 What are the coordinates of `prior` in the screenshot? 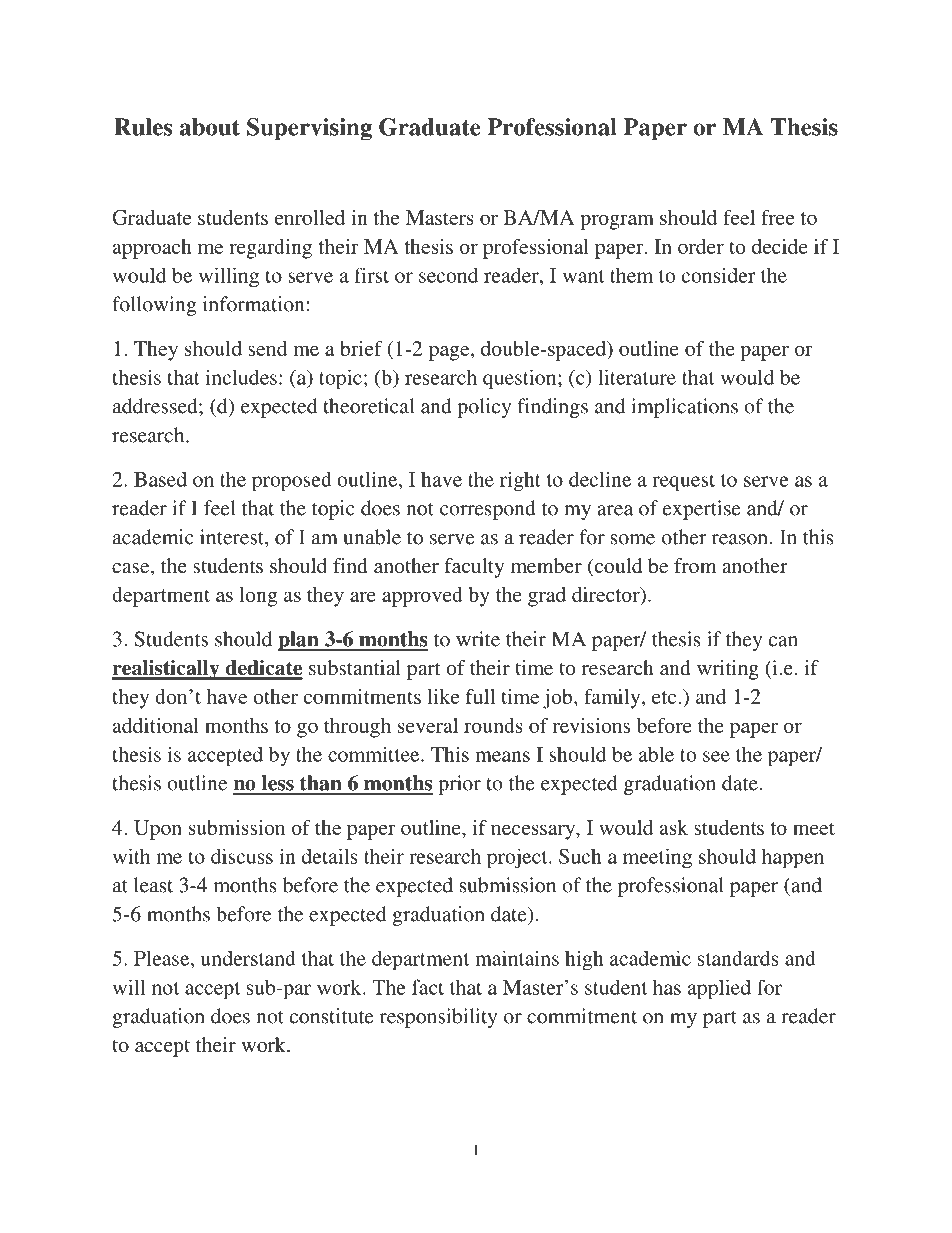 It's located at (459, 785).
